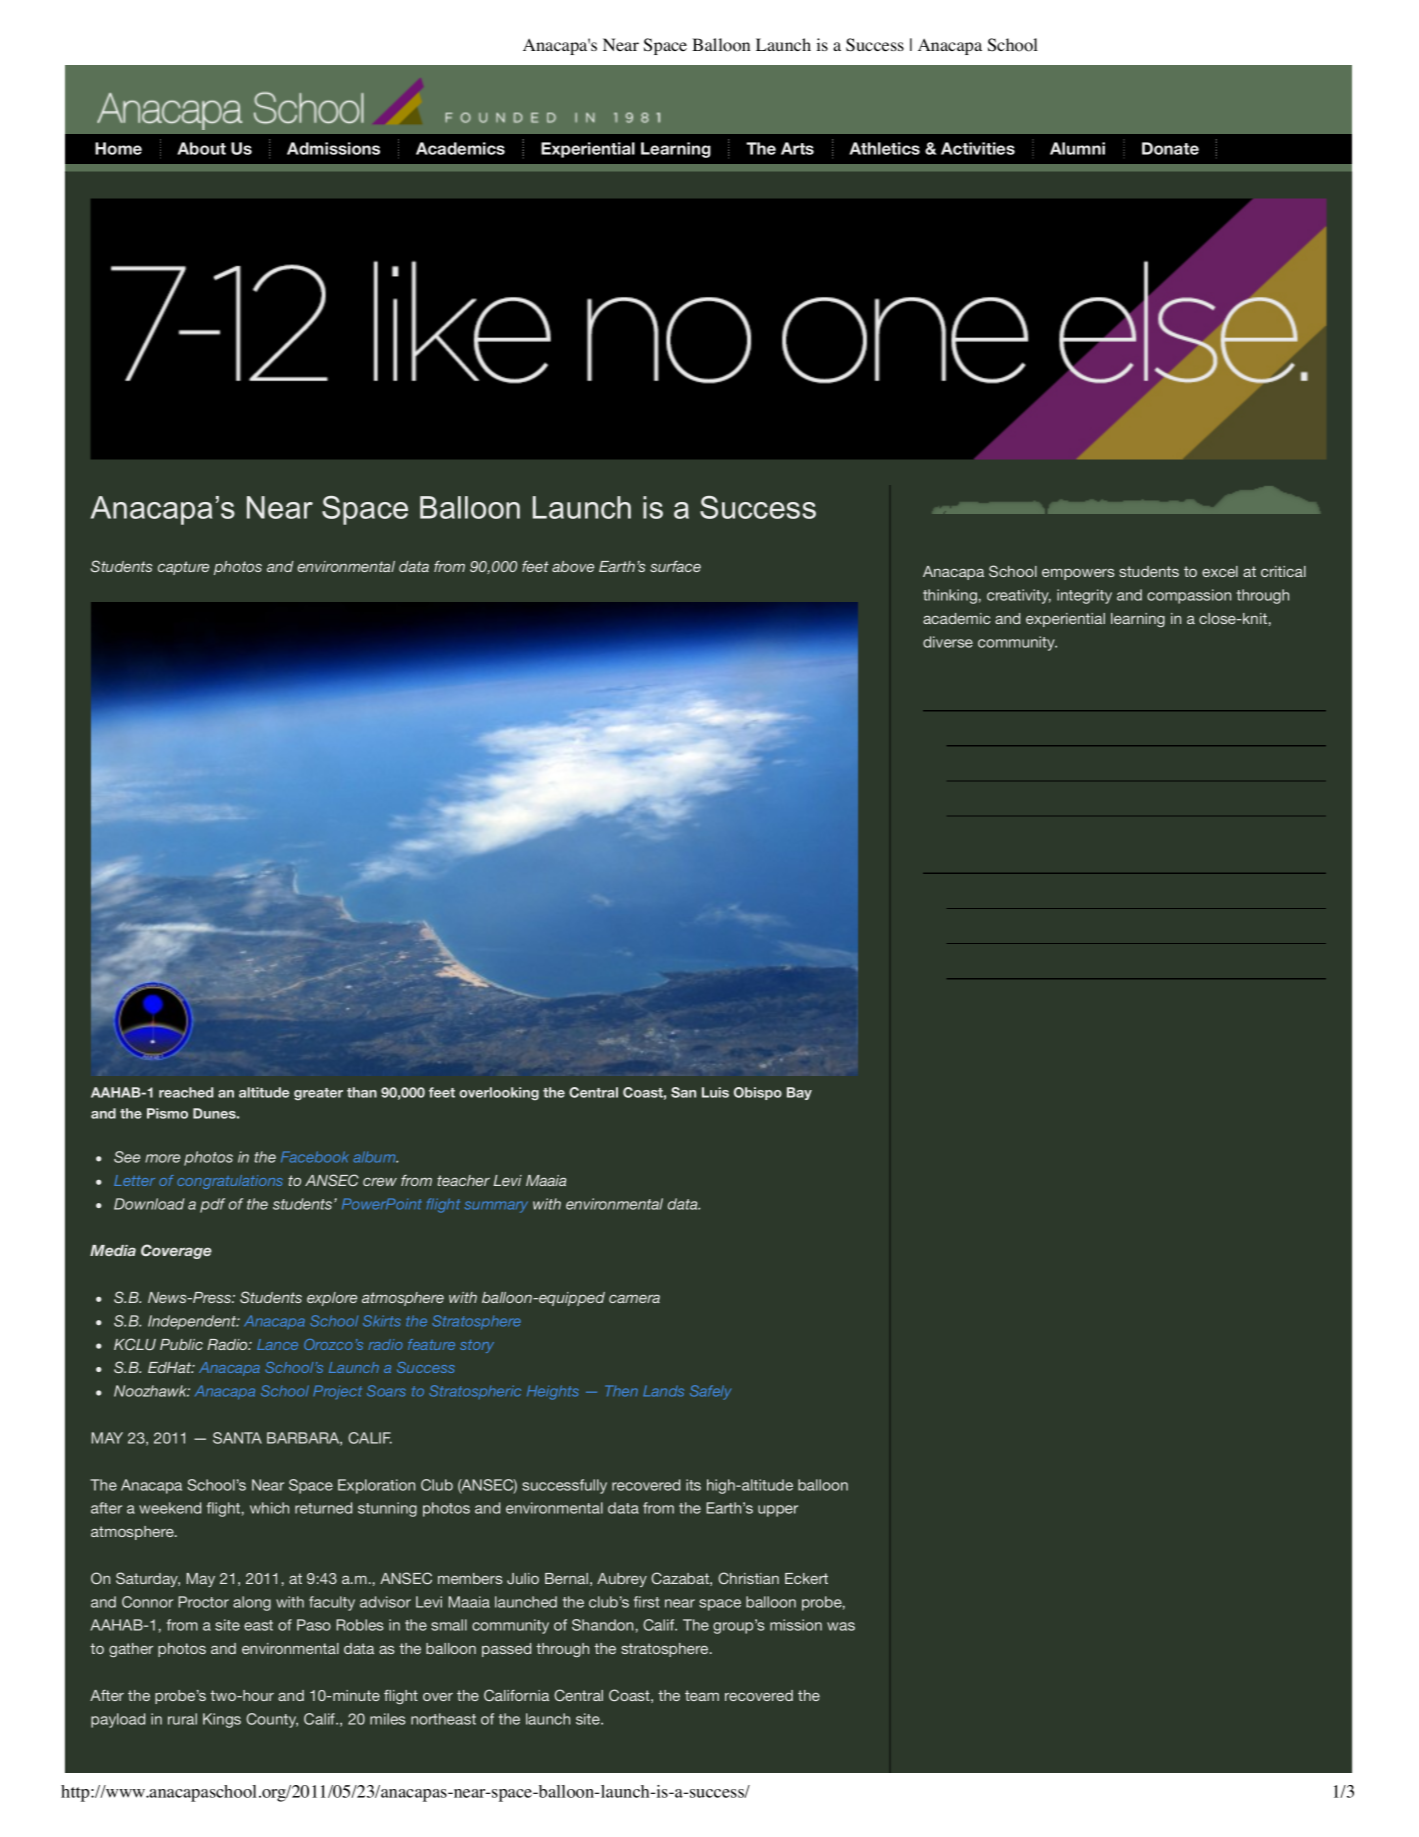  I want to click on Luis, so click(715, 1092).
